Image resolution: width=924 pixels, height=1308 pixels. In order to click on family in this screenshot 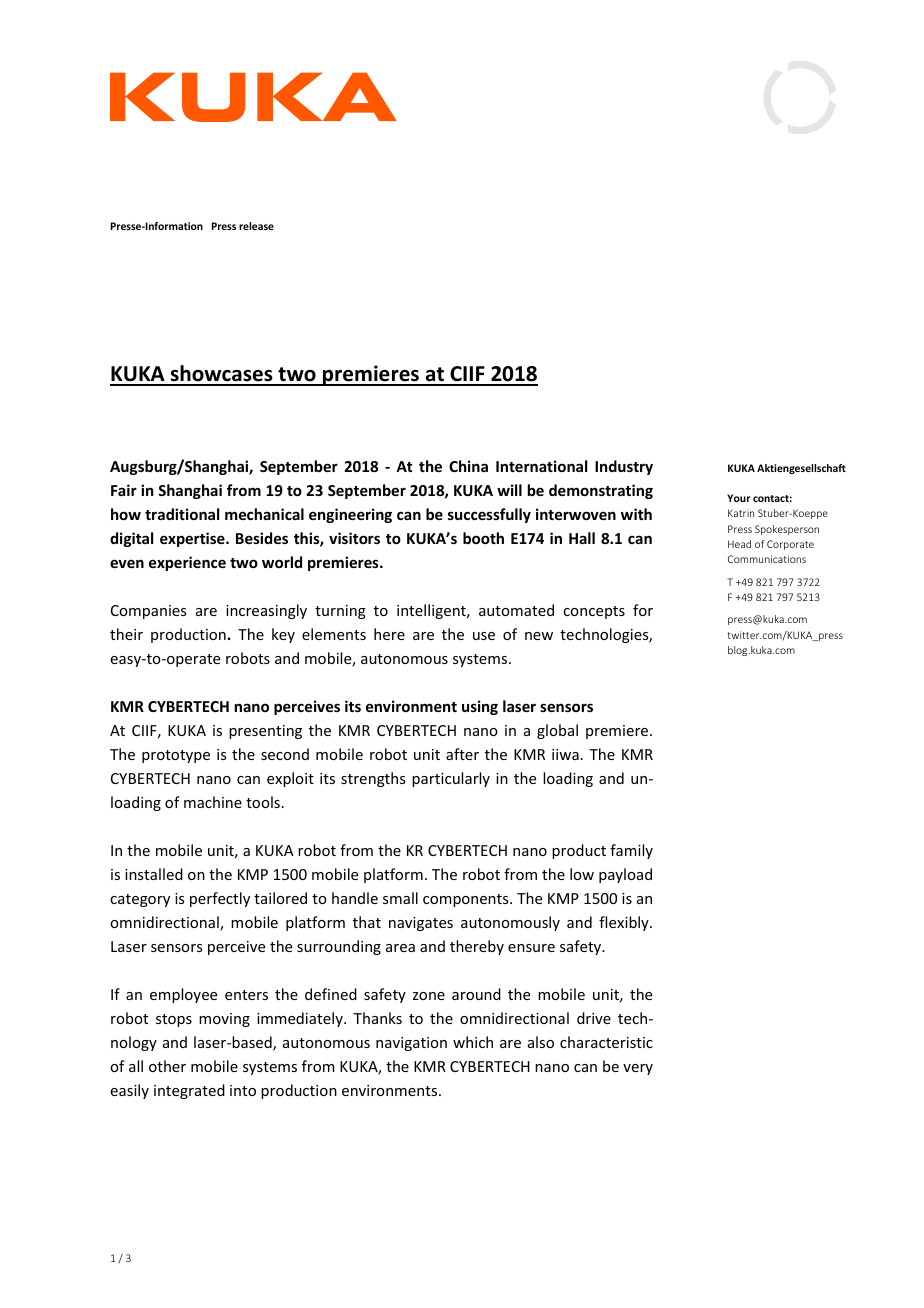, I will do `click(631, 851)`.
